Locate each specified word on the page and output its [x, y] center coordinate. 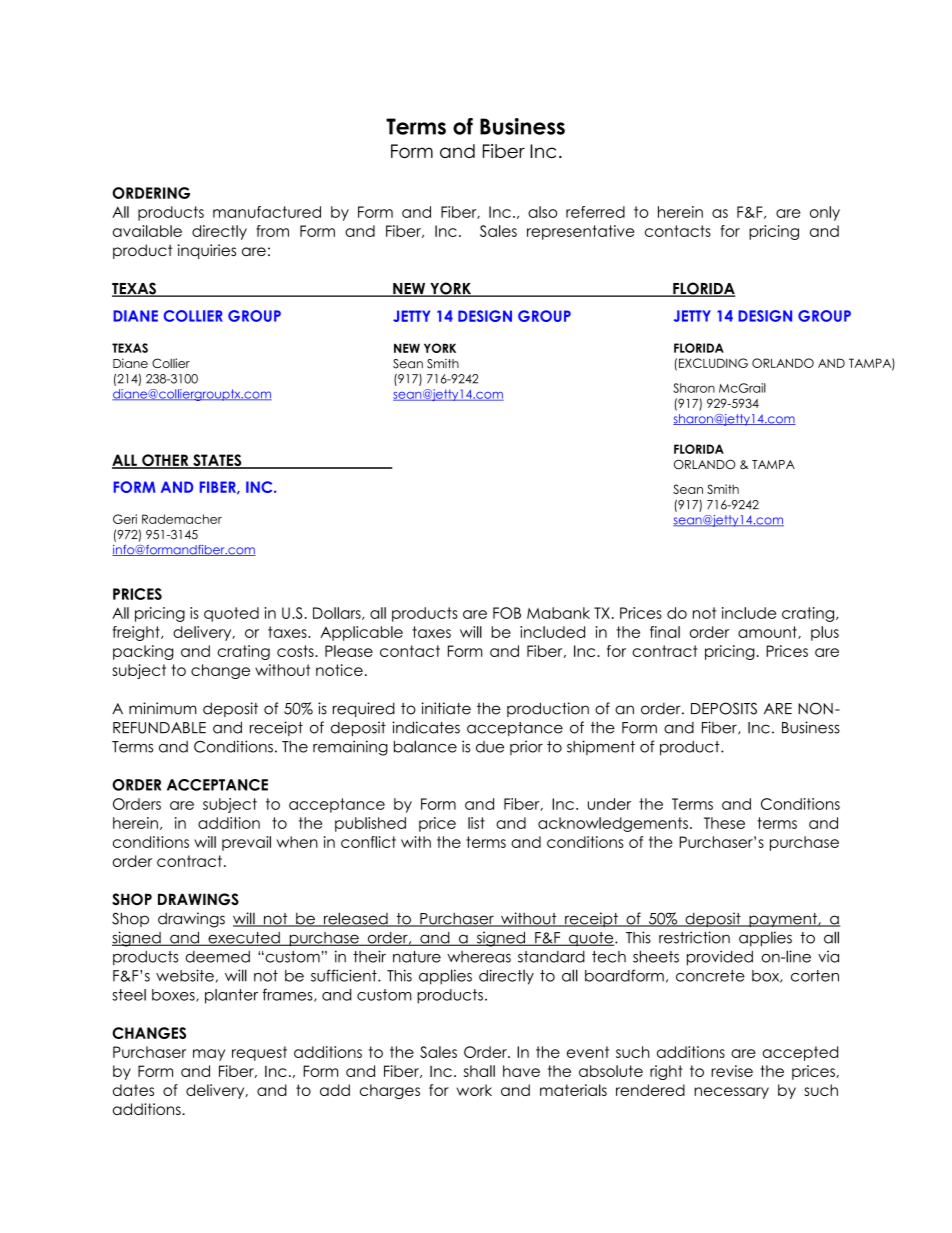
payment [783, 920]
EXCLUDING [713, 363]
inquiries [207, 251]
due [490, 747]
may [209, 1055]
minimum [163, 708]
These [724, 823]
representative [581, 232]
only [825, 213]
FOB [507, 613]
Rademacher [182, 519]
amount [768, 632]
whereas [479, 957]
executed [244, 939]
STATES [217, 461]
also [542, 212]
